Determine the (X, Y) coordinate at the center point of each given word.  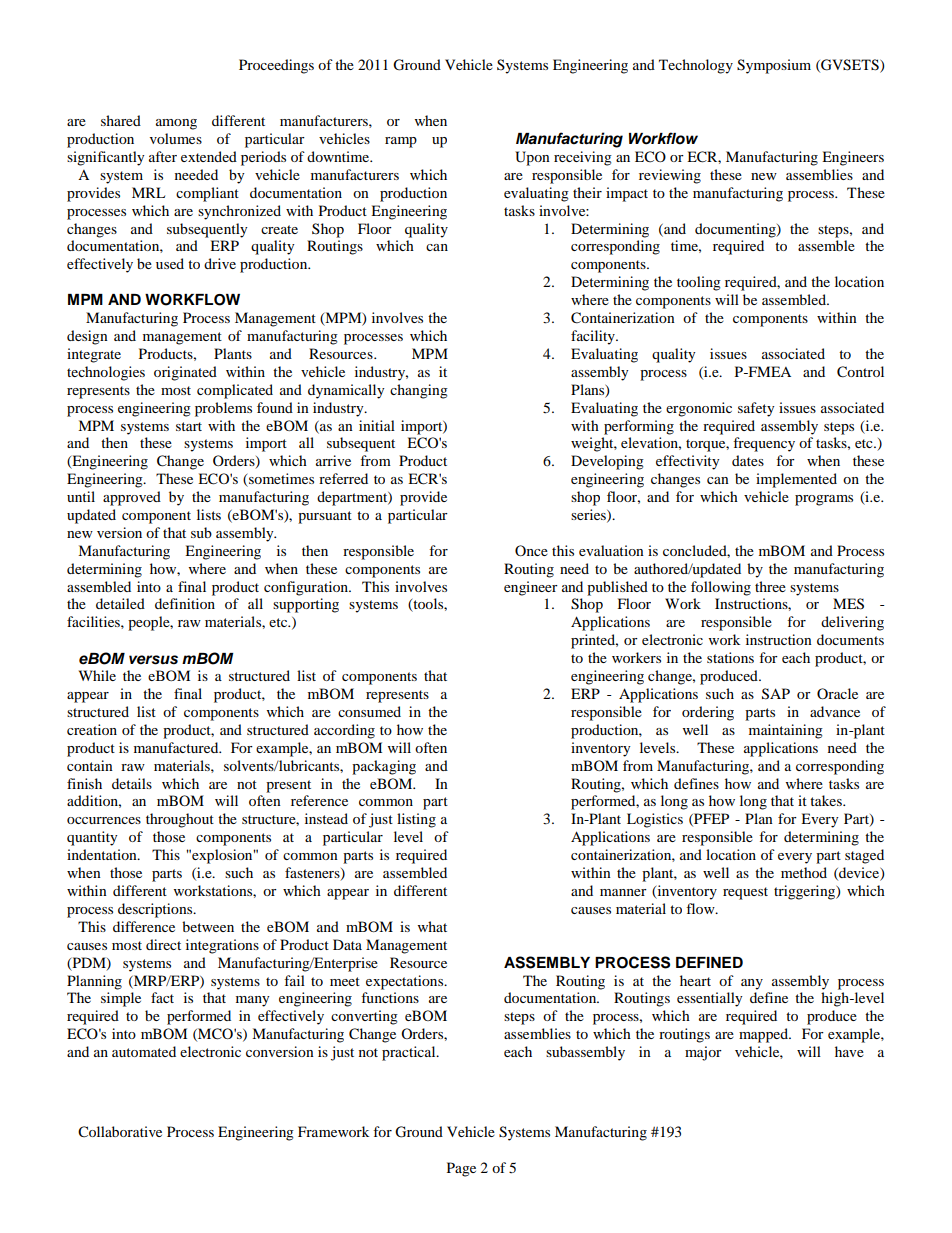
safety (756, 409)
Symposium (774, 66)
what (432, 926)
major (703, 1053)
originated (185, 373)
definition (185, 603)
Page (461, 1169)
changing (419, 391)
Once (531, 550)
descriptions (156, 910)
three (770, 586)
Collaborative (120, 1132)
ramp (401, 142)
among (176, 124)
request (745, 893)
